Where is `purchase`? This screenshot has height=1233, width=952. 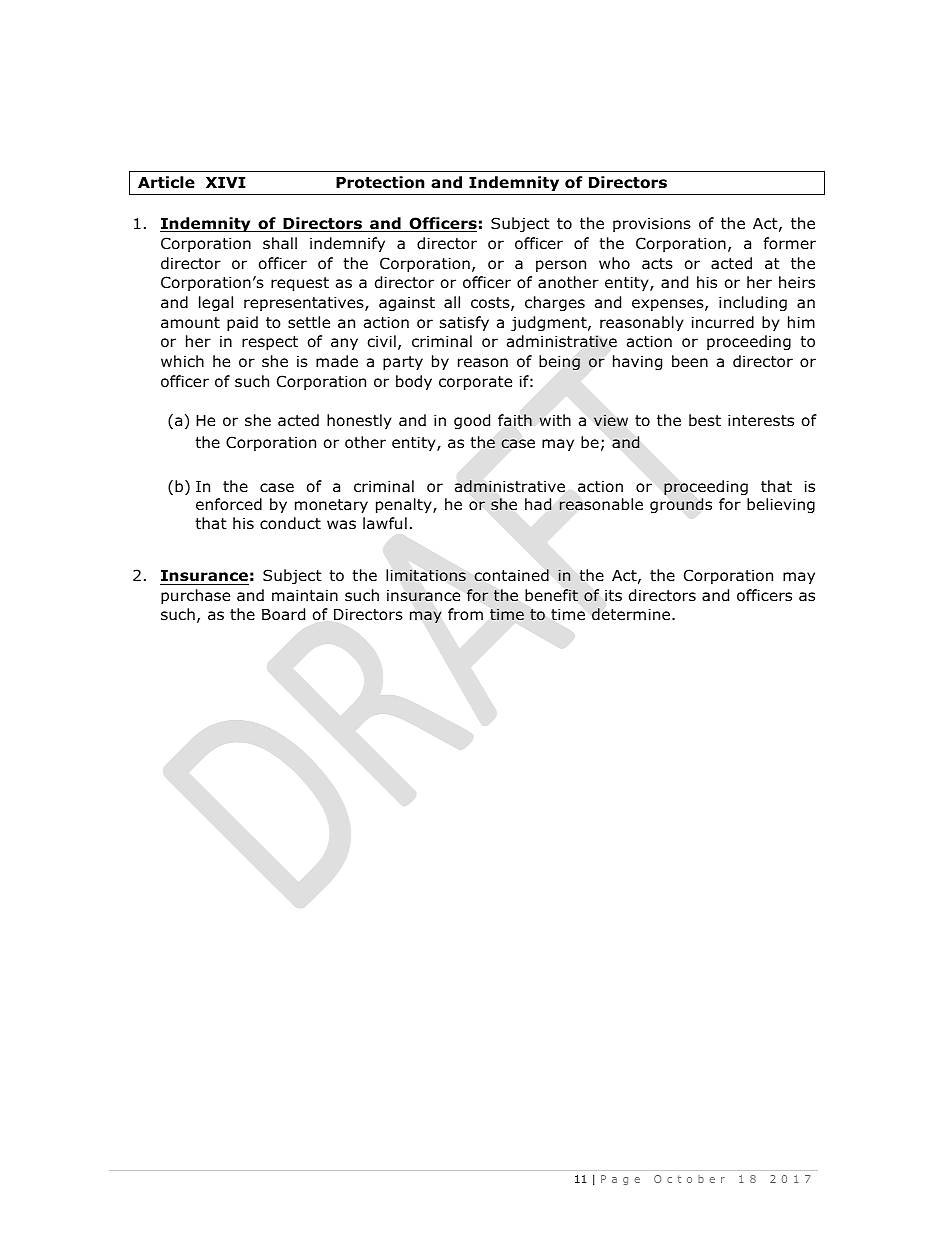 purchase is located at coordinates (195, 596).
